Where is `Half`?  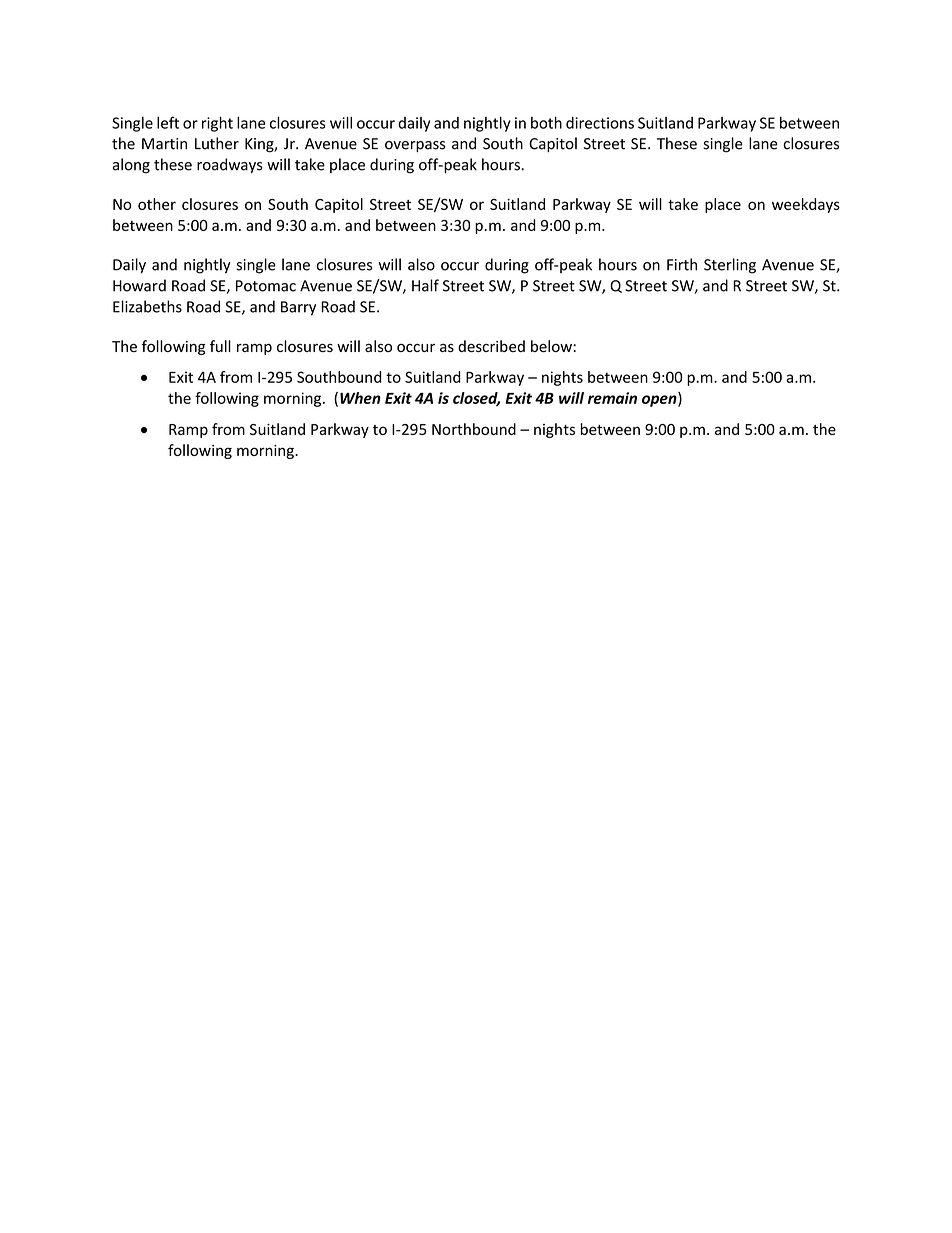
Half is located at coordinates (425, 285).
